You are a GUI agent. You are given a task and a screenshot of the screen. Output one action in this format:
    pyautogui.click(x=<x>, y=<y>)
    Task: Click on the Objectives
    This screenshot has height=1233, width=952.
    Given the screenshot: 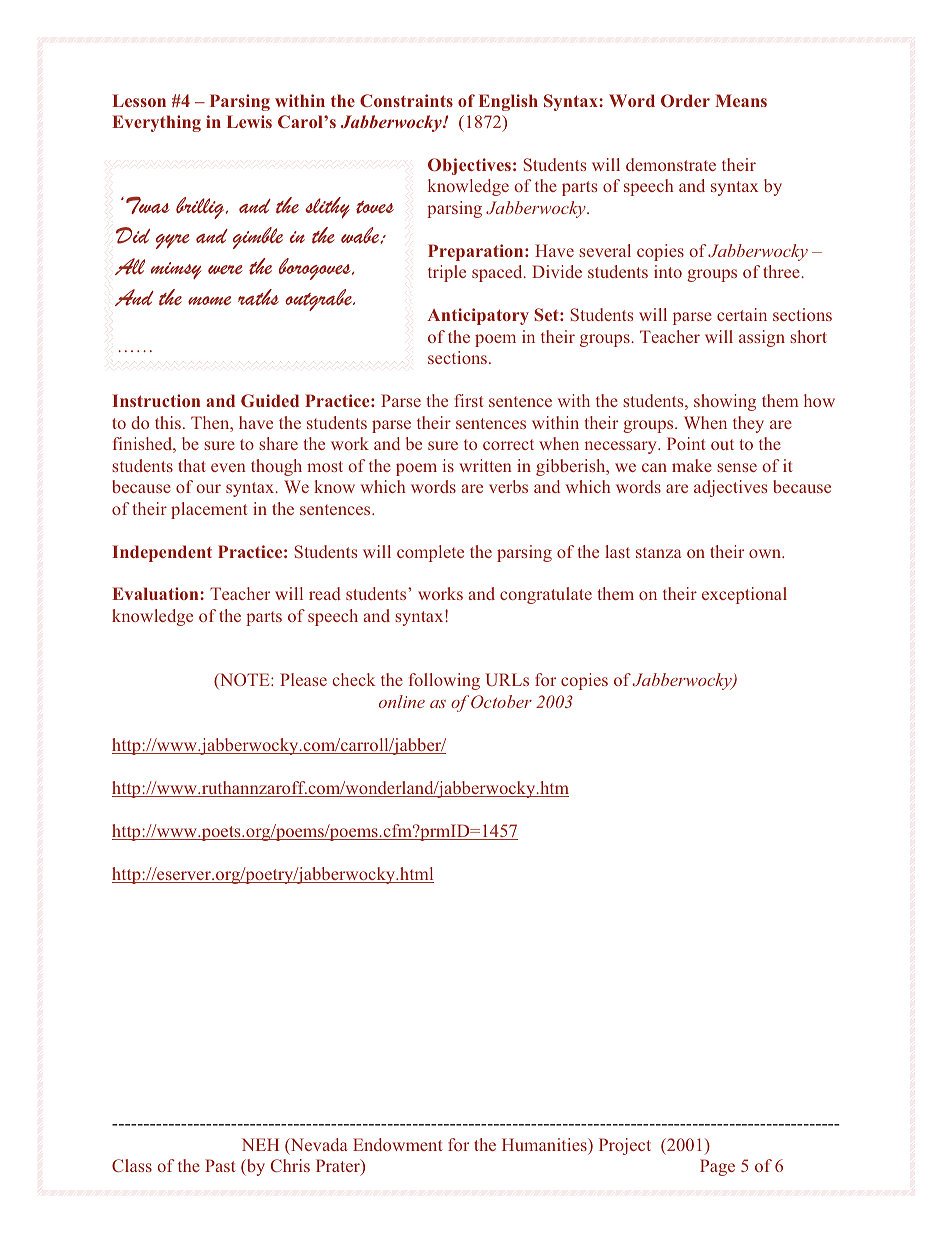 What is the action you would take?
    pyautogui.click(x=469, y=166)
